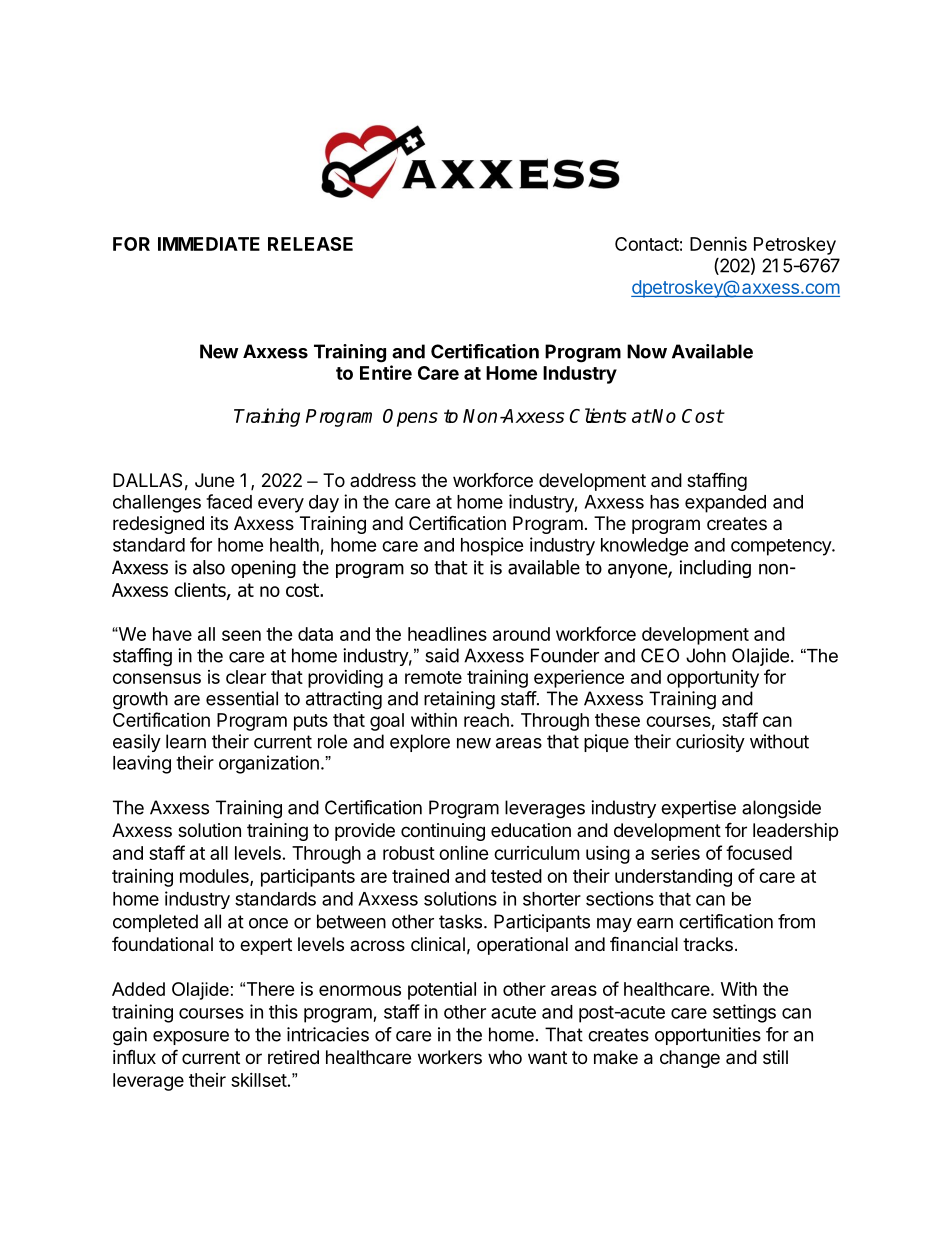 The image size is (952, 1233). What do you see at coordinates (191, 1038) in the screenshot?
I see `exposure` at bounding box center [191, 1038].
